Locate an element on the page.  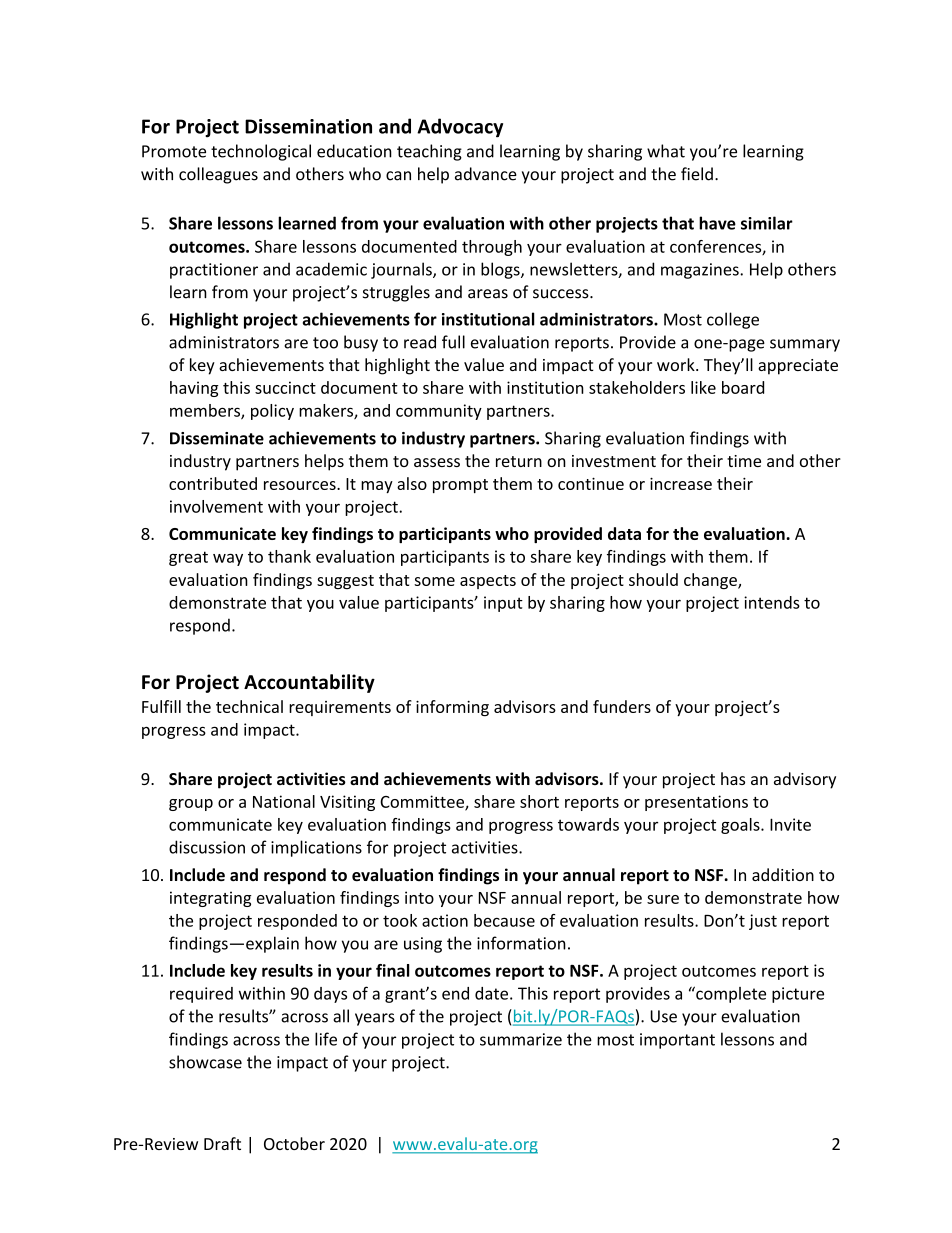
important is located at coordinates (677, 1041).
